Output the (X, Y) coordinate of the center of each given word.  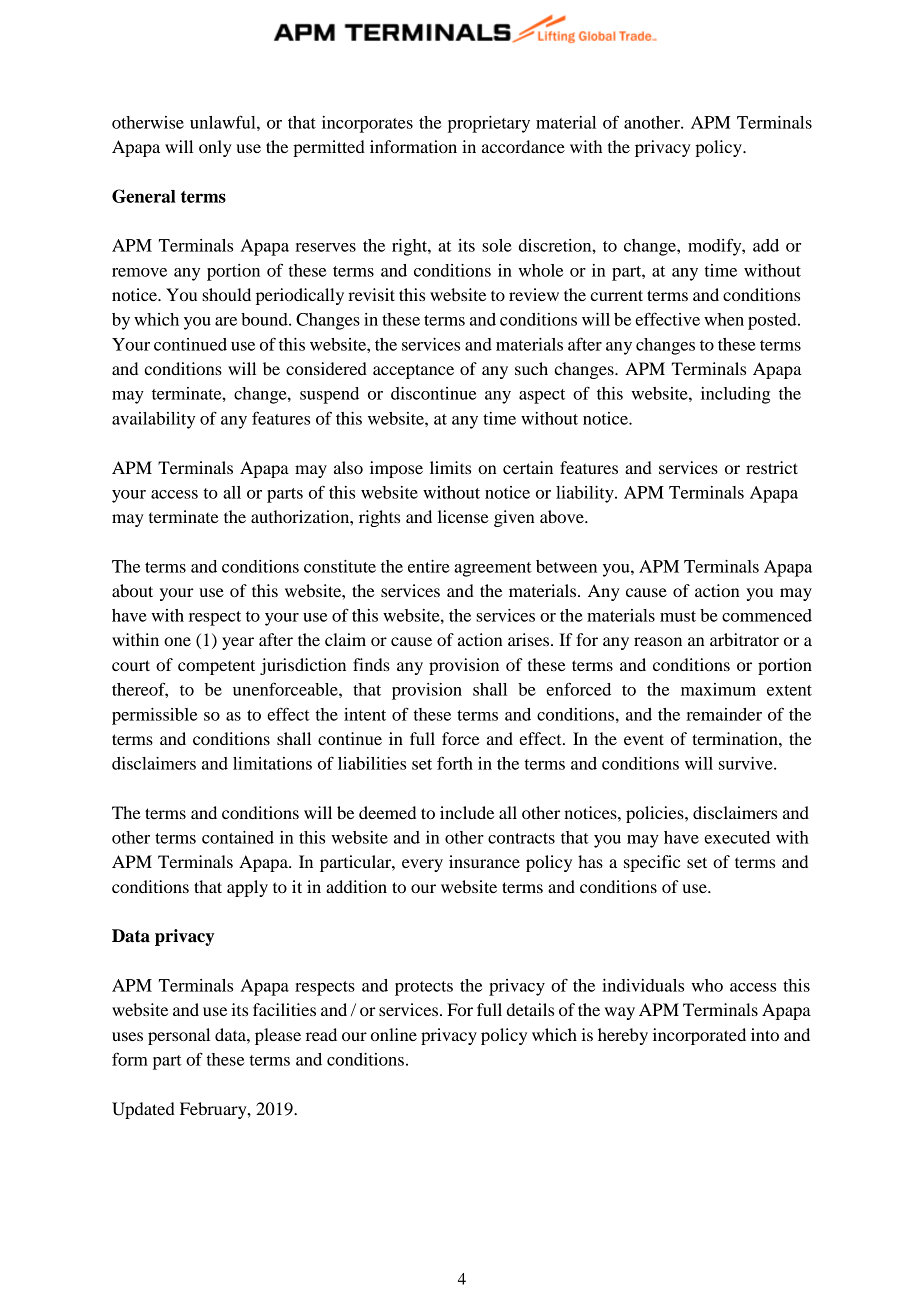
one (177, 641)
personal (179, 1036)
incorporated (699, 1036)
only (215, 148)
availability (153, 420)
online (394, 1034)
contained (238, 837)
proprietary (489, 124)
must (678, 616)
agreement (493, 569)
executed (737, 837)
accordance (523, 146)
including (735, 395)
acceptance (413, 371)
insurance (484, 861)
